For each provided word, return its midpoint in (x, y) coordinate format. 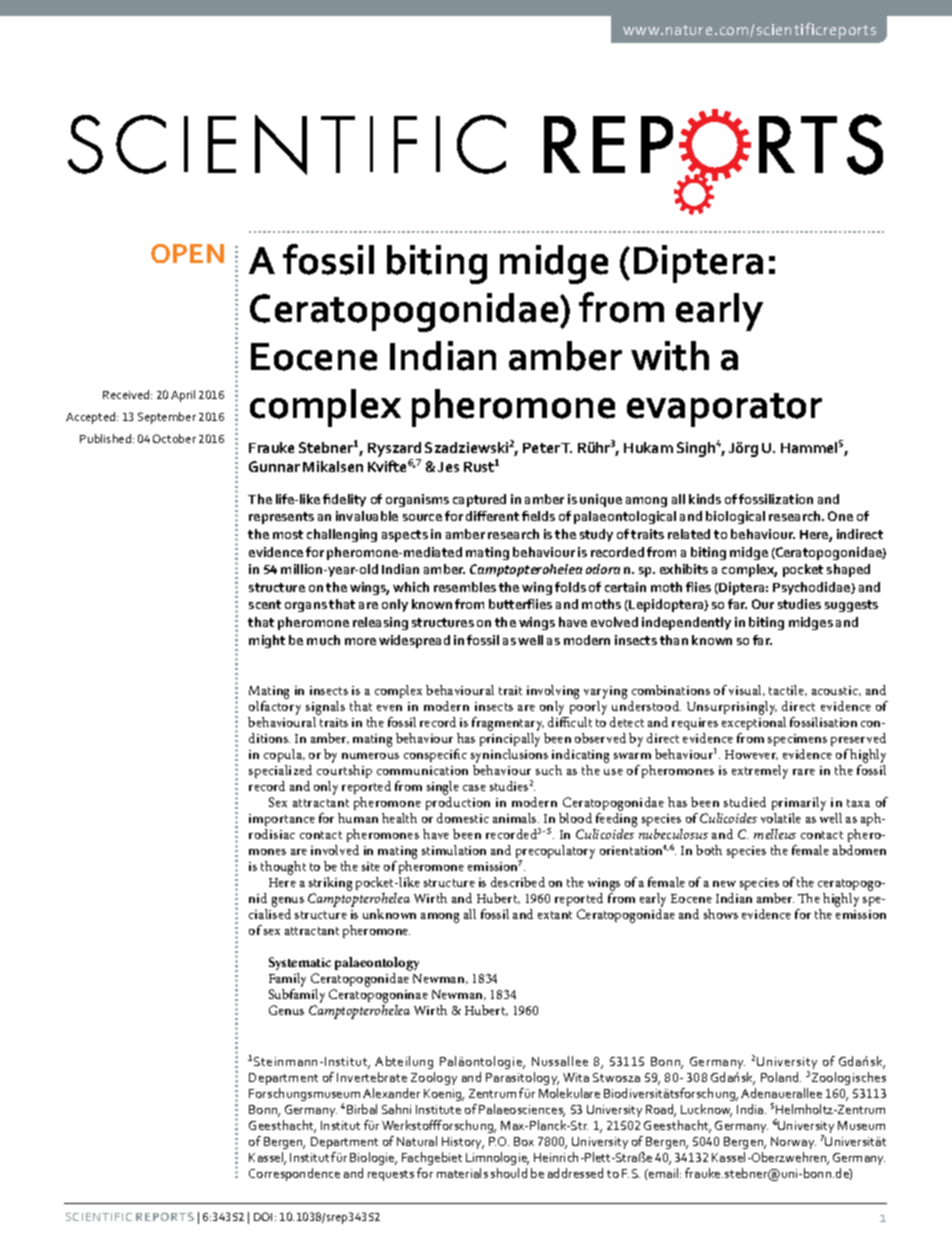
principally (510, 741)
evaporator (724, 410)
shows (721, 914)
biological (735, 517)
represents (281, 518)
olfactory (274, 709)
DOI (263, 1216)
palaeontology (377, 964)
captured (479, 500)
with (670, 356)
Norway (793, 1143)
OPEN (187, 253)
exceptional (754, 723)
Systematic (300, 963)
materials (462, 1173)
